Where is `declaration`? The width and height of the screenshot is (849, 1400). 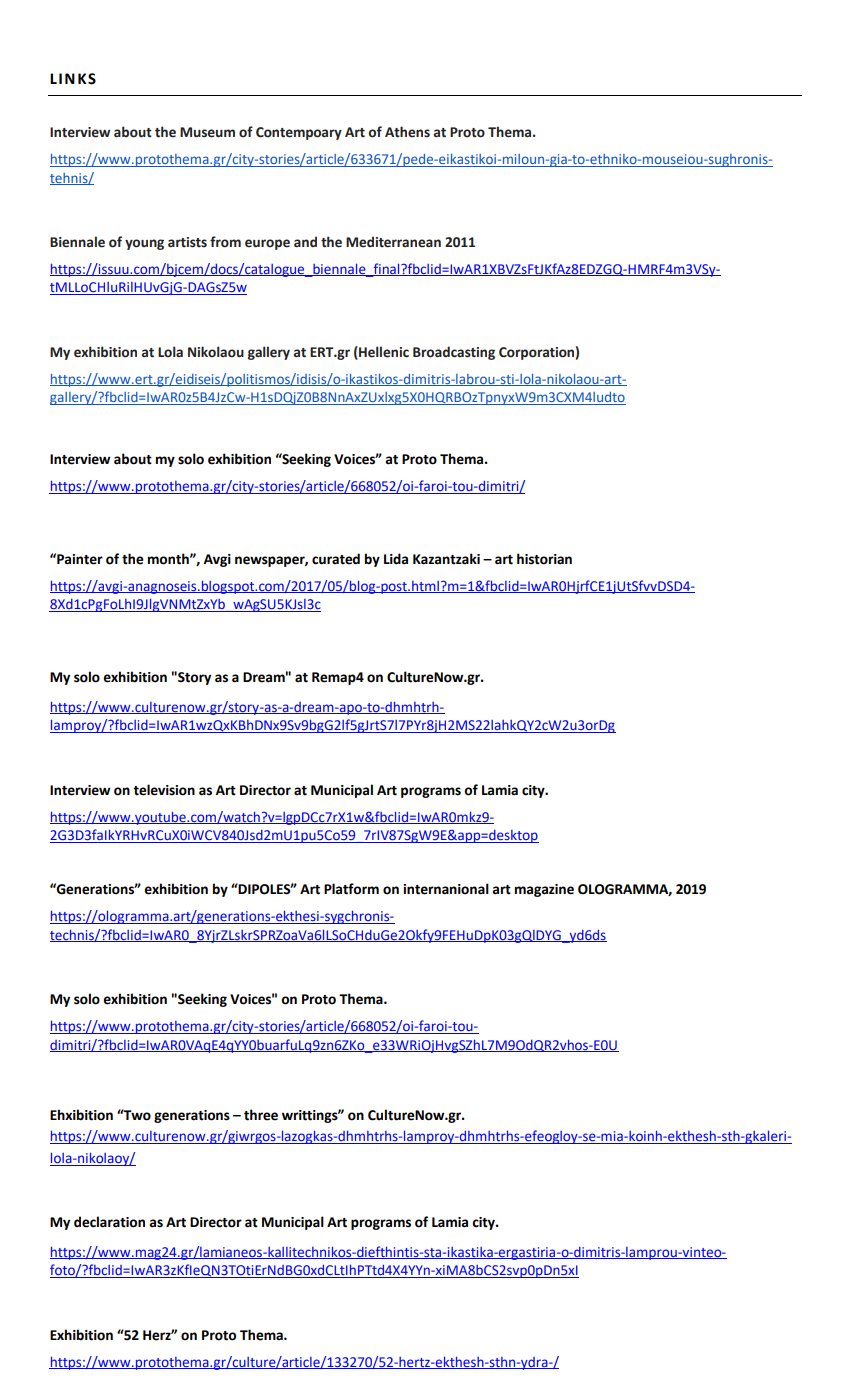 declaration is located at coordinates (109, 1222).
